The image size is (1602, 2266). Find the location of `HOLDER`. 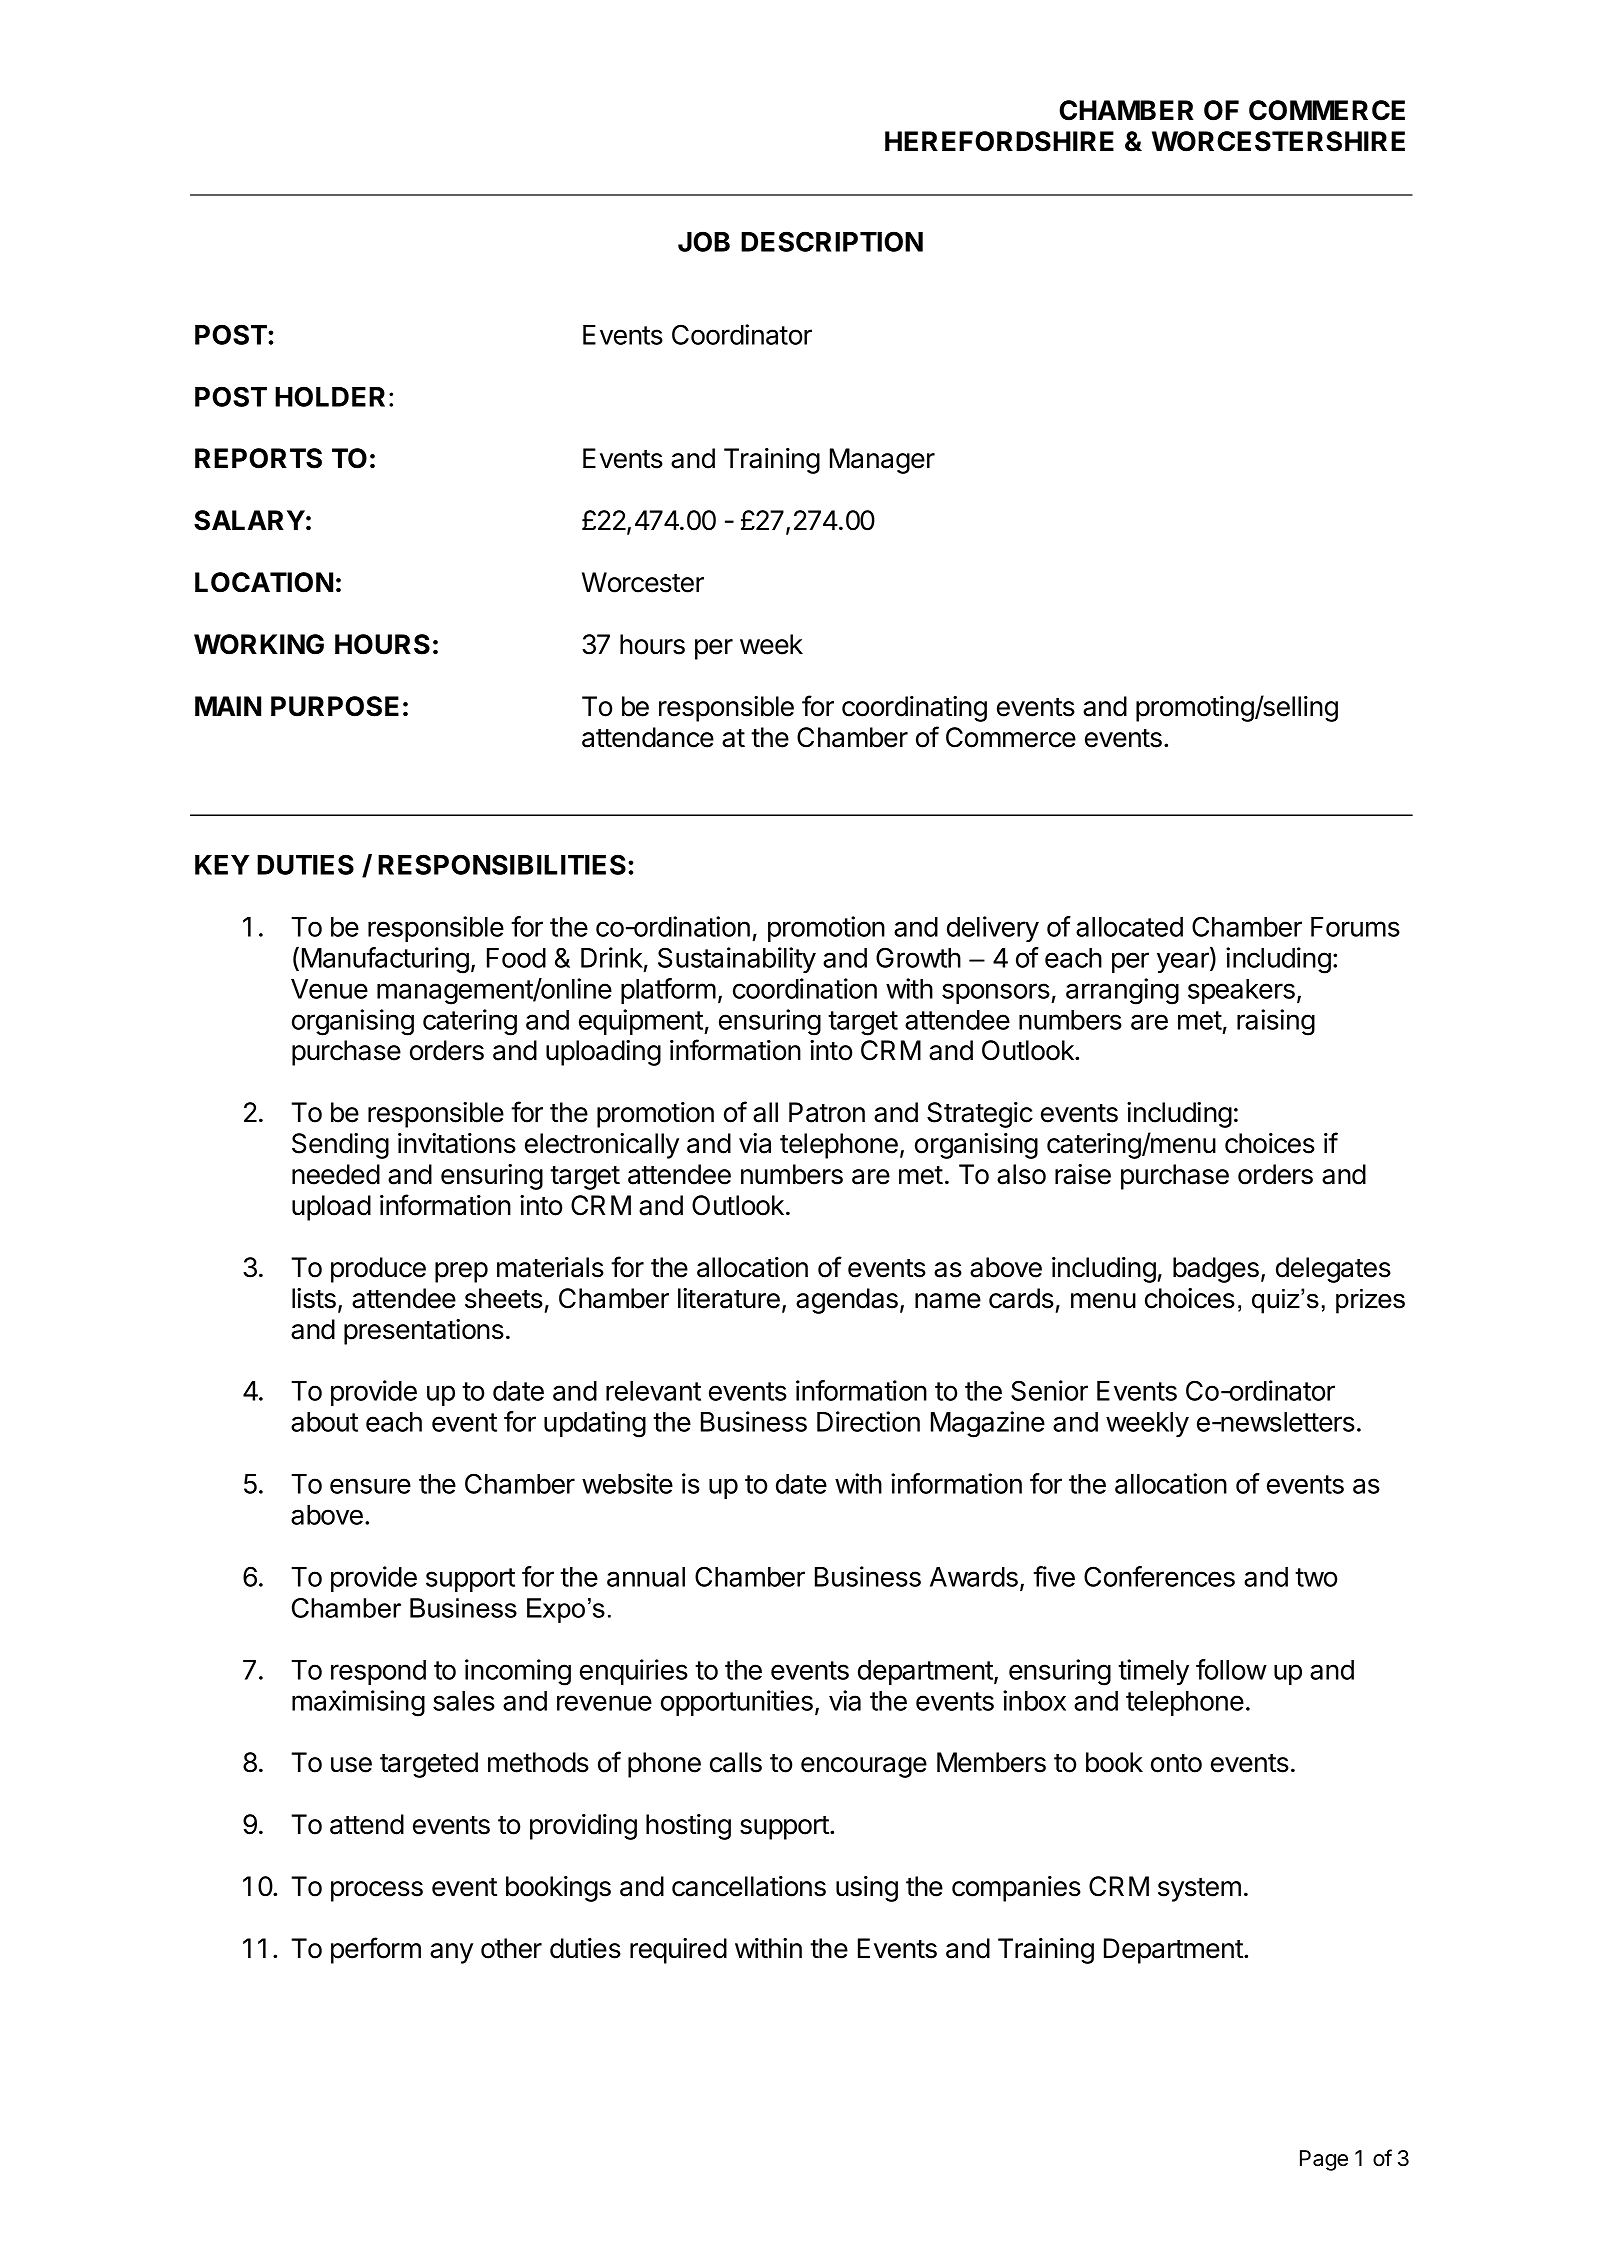

HOLDER is located at coordinates (330, 396).
